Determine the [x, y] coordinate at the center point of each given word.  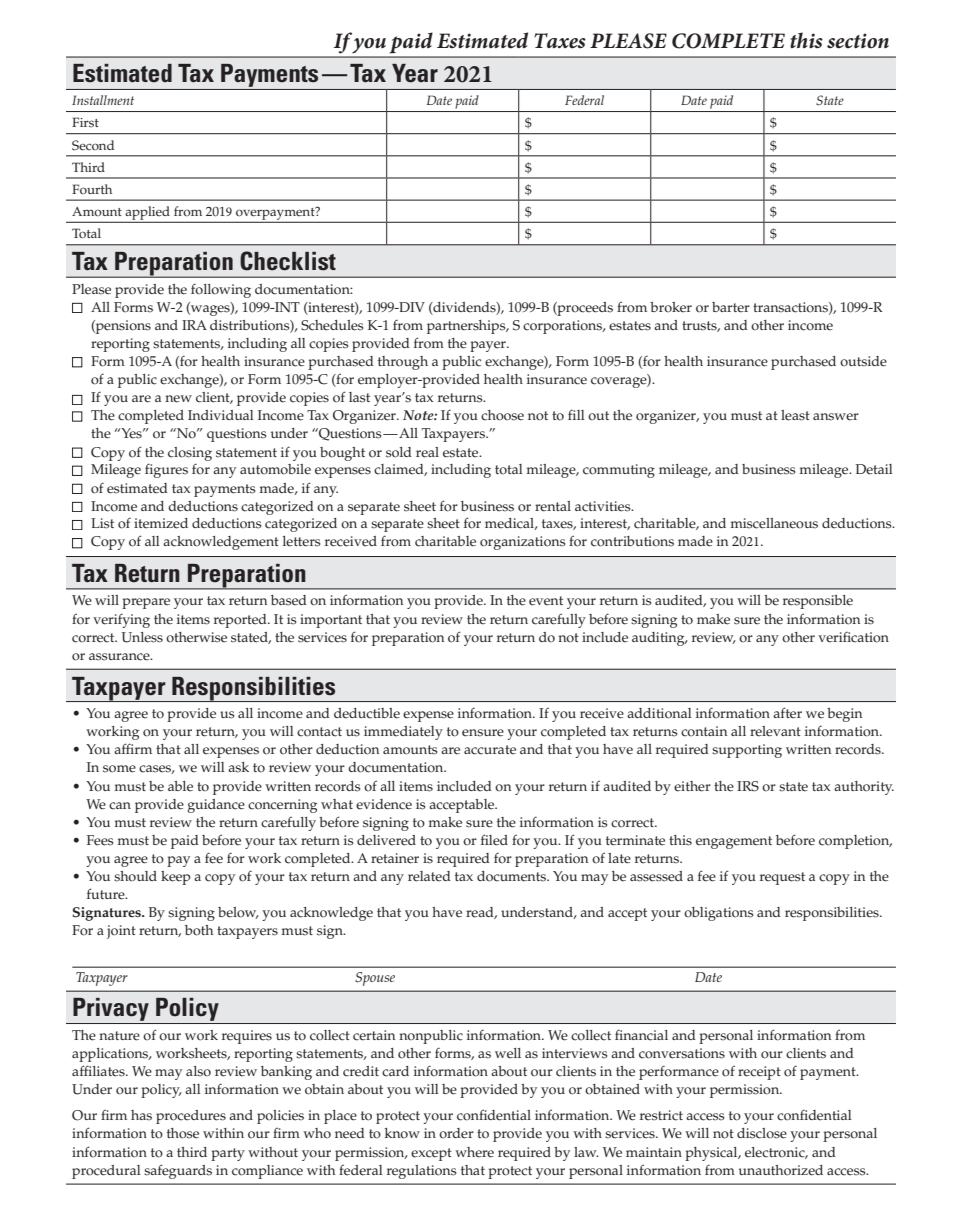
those [183, 1133]
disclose [762, 1133]
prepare [146, 603]
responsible [818, 602]
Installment [103, 100]
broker [671, 307]
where [474, 1152]
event [546, 601]
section [858, 41]
